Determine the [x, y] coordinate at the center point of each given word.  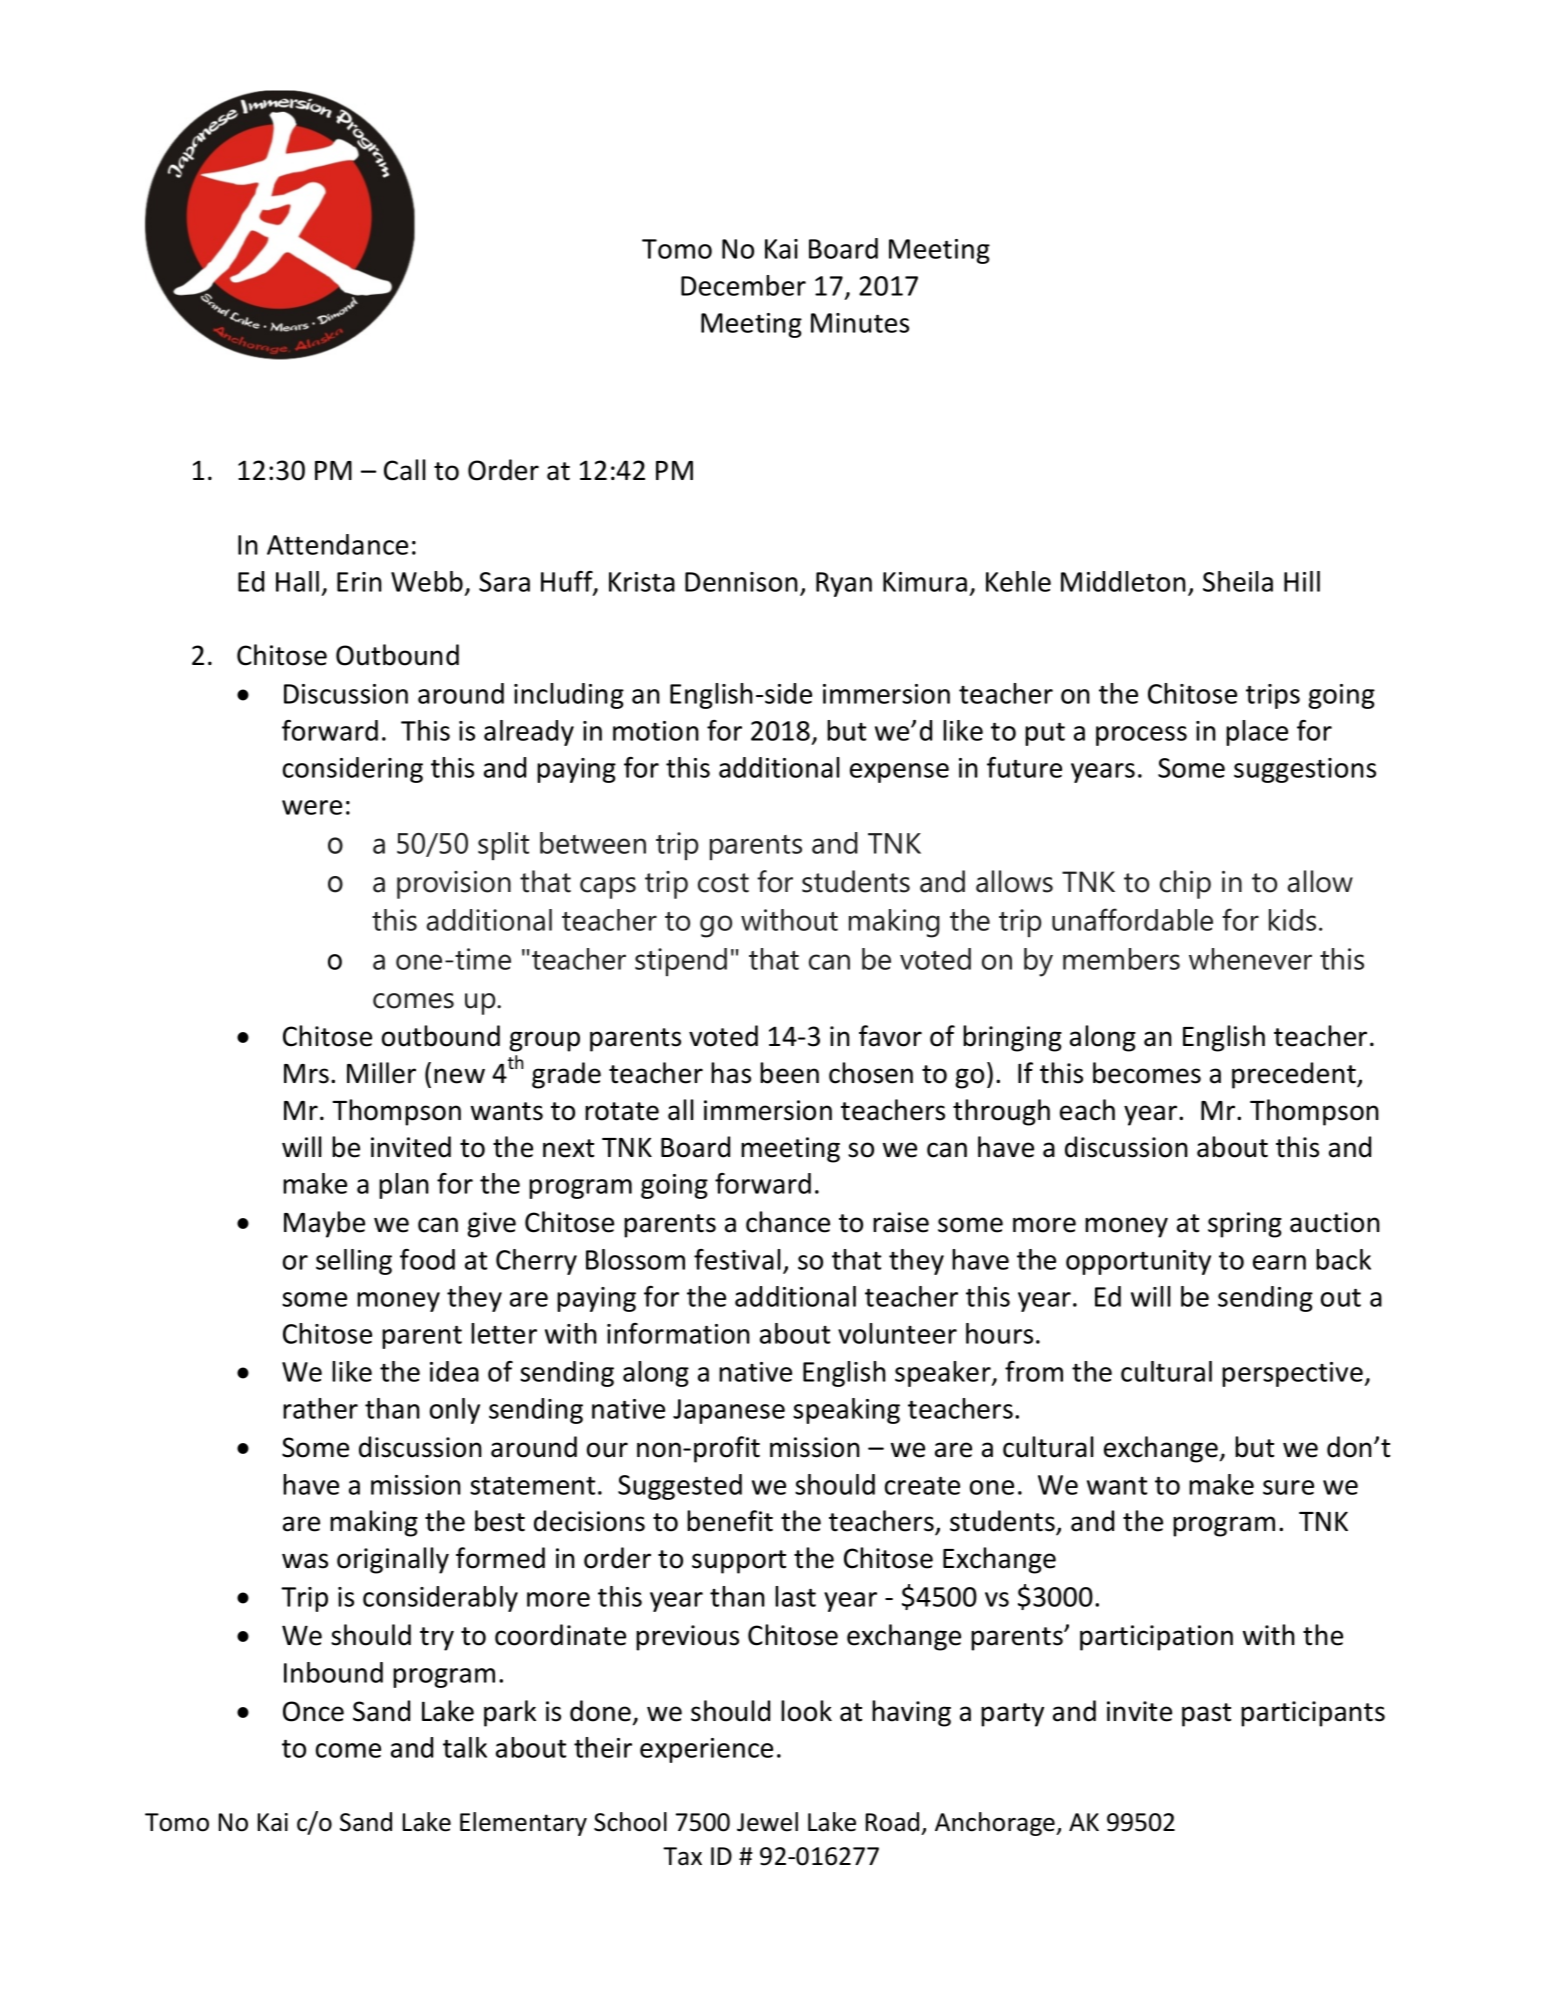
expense [899, 773]
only [455, 1411]
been [789, 1073]
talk [465, 1747]
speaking [846, 1411]
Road [892, 1822]
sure [1288, 1487]
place [1257, 733]
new [459, 1076]
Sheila [1238, 581]
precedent [1295, 1075]
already [529, 733]
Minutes [860, 323]
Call [405, 470]
